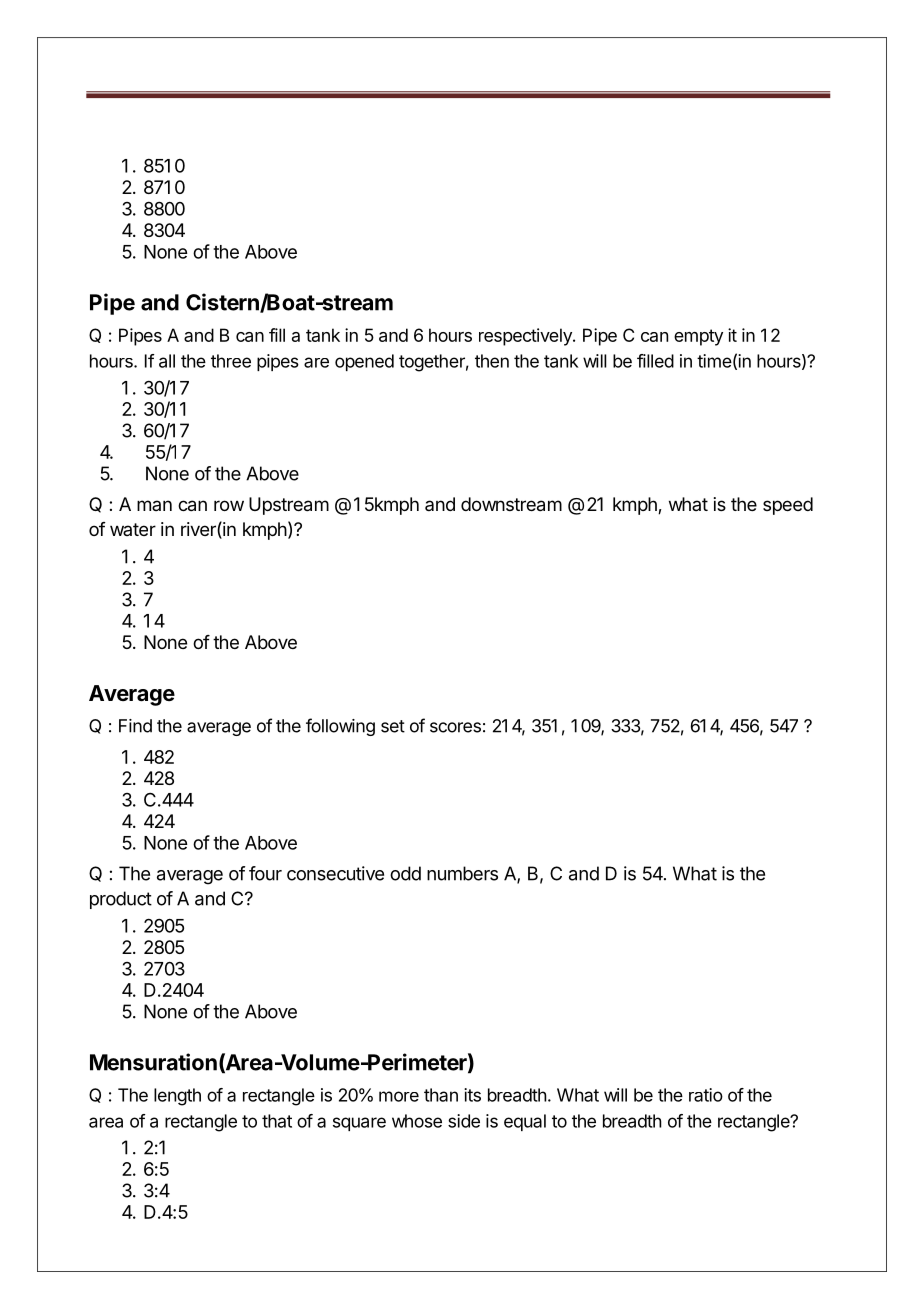 This page has height=1309, width=924. I want to click on scores, so click(455, 727).
